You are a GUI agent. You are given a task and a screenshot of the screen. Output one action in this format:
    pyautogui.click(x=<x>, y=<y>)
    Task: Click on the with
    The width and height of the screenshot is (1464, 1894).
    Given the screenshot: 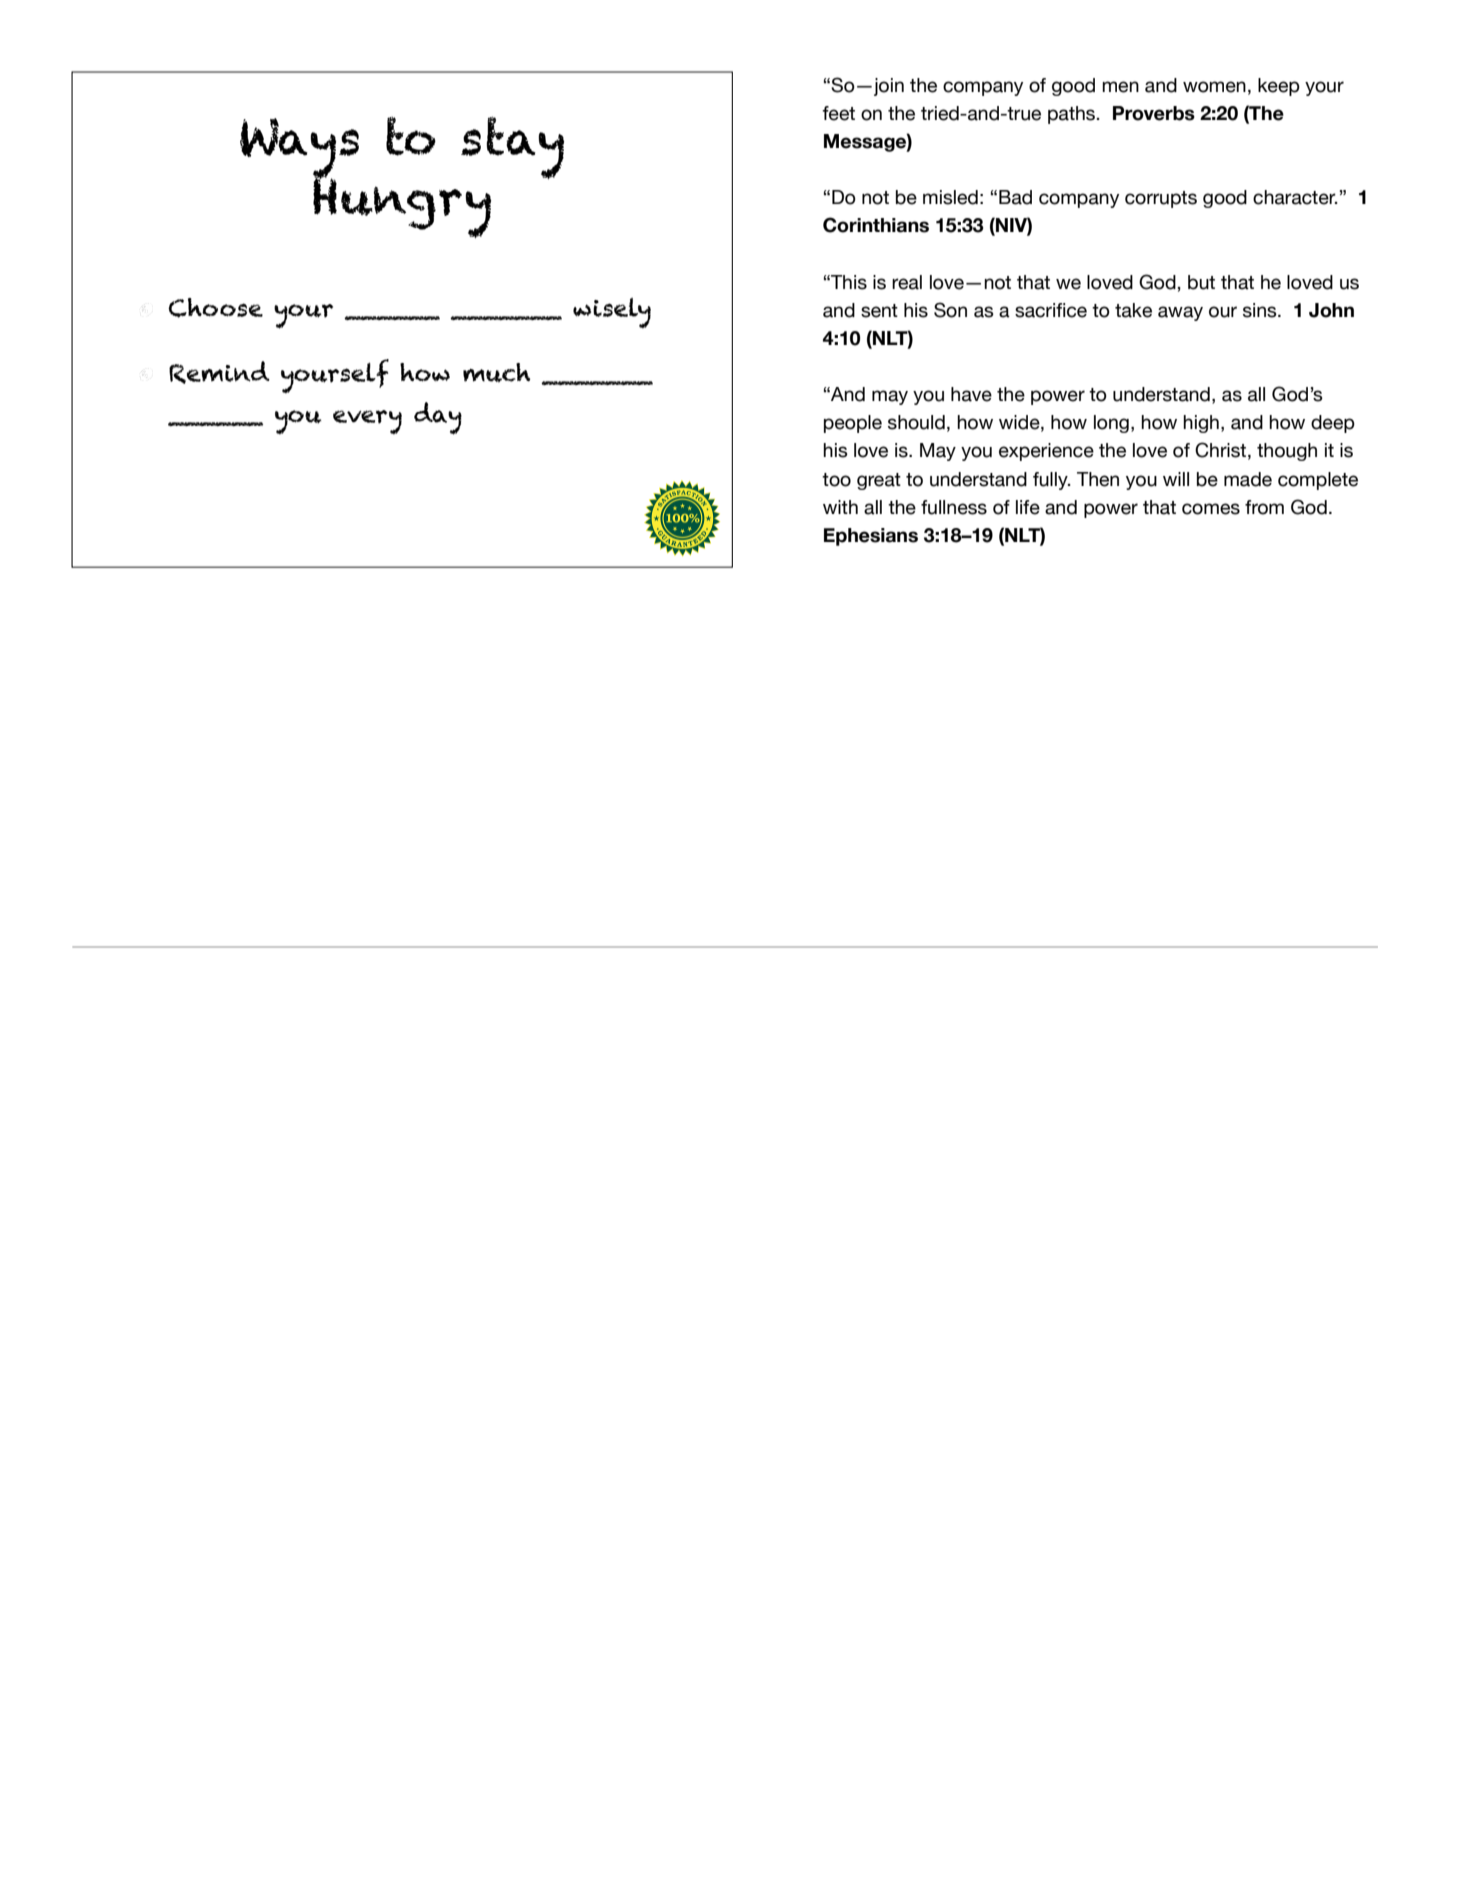 What is the action you would take?
    pyautogui.click(x=840, y=507)
